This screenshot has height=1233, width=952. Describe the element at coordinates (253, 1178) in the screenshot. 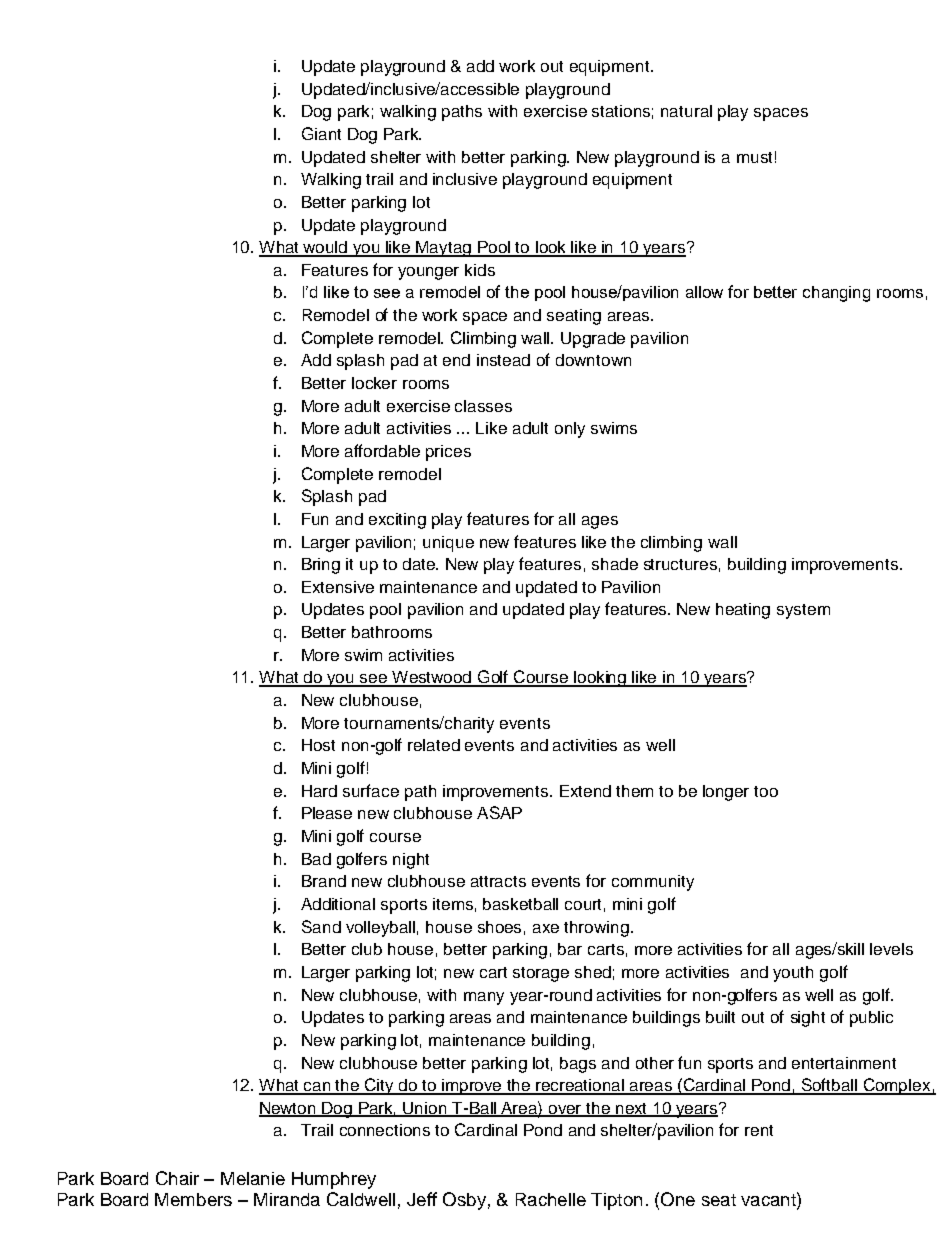

I see `Melanie` at that location.
